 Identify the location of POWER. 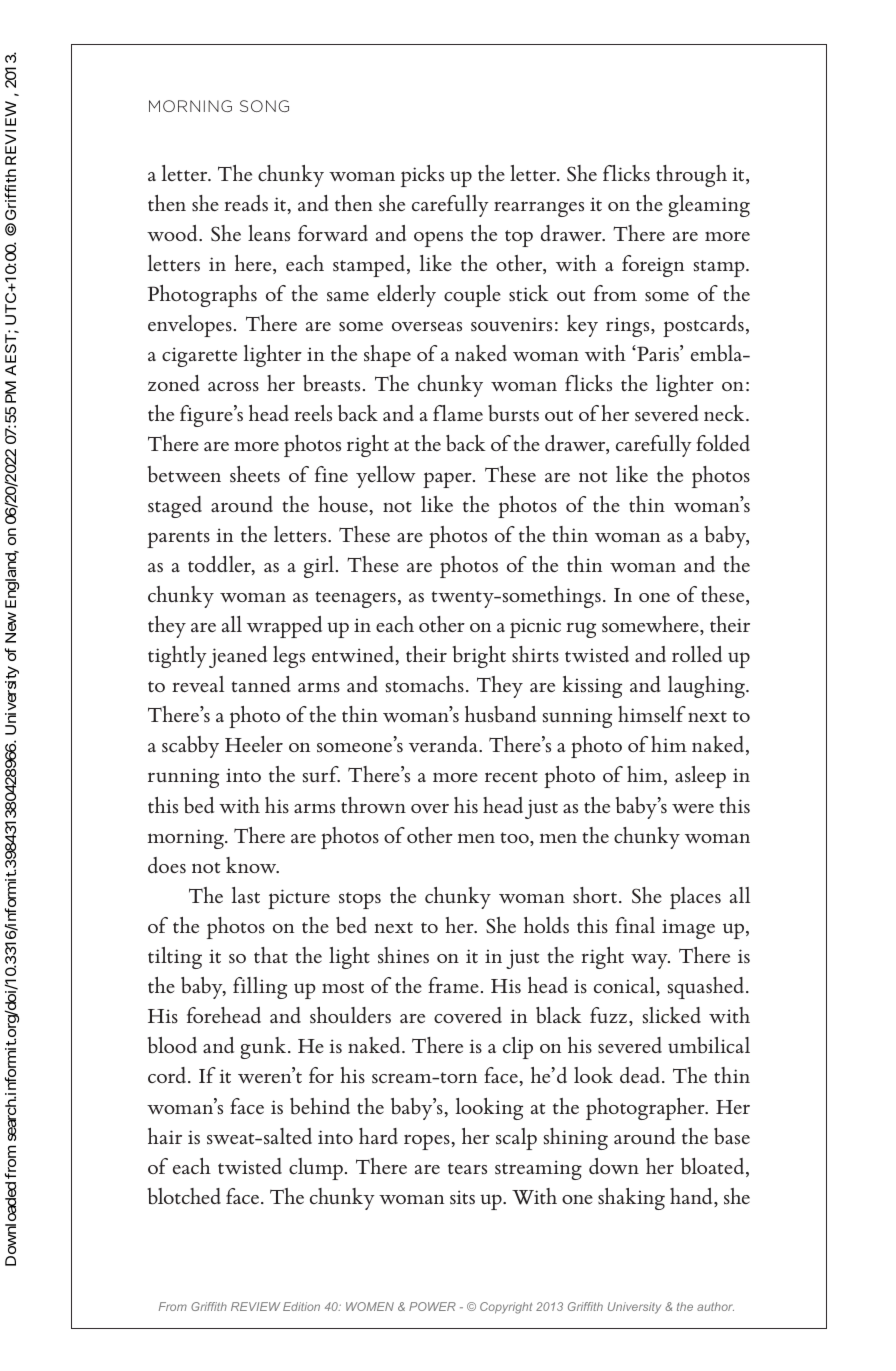
(432, 1306).
